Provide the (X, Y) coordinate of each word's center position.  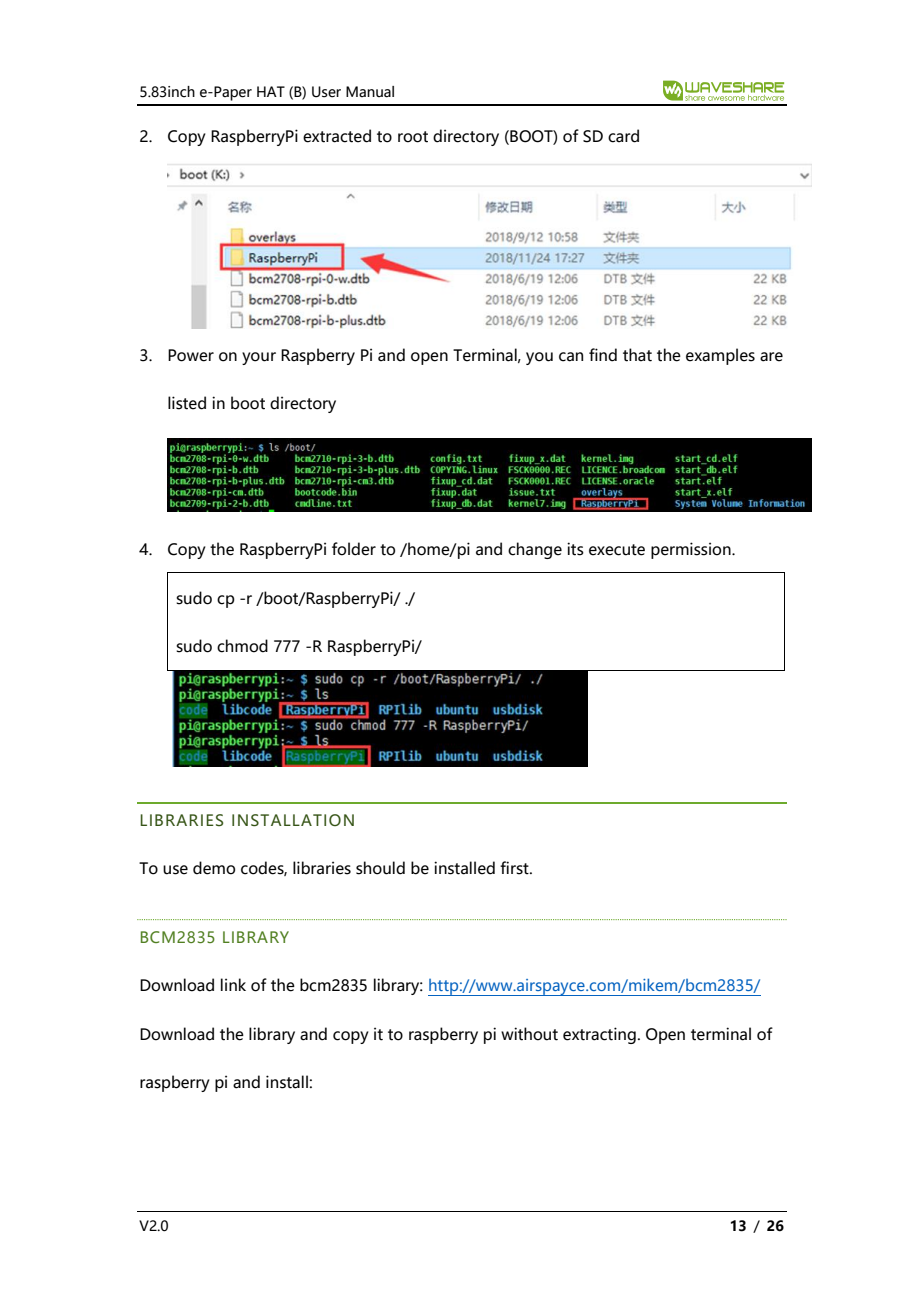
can (571, 357)
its (575, 549)
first (515, 868)
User (326, 92)
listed (187, 403)
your (259, 358)
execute (617, 550)
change (535, 550)
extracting (599, 1035)
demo (214, 868)
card (623, 136)
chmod (242, 646)
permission (692, 550)
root (413, 137)
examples (720, 356)
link (233, 984)
